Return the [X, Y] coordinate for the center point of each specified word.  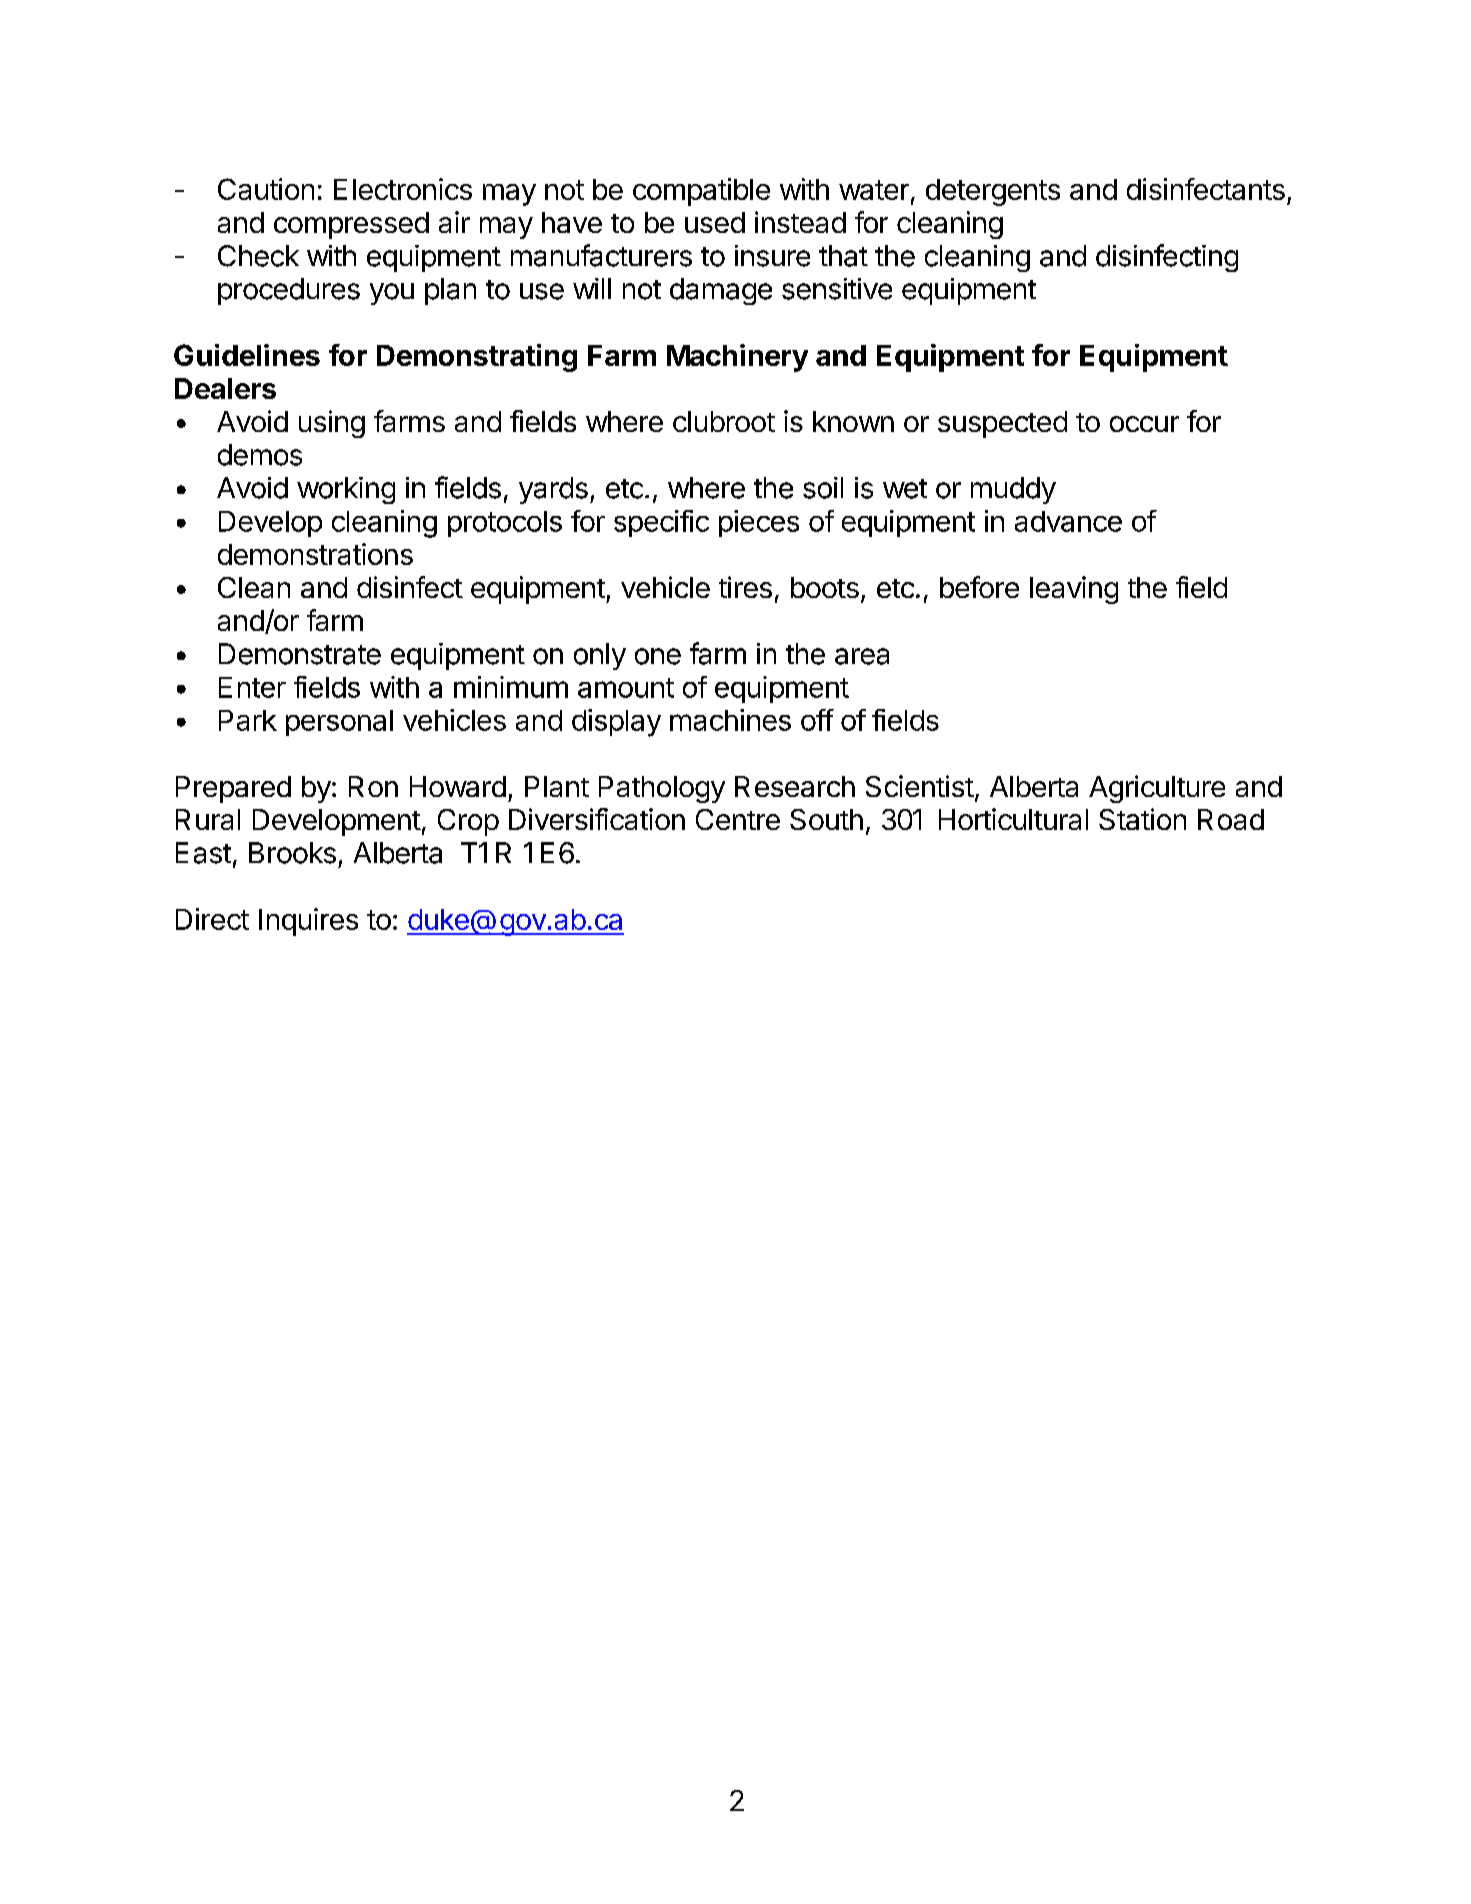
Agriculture [1157, 789]
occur [1144, 424]
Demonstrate [300, 654]
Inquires [308, 922]
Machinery [737, 358]
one [658, 656]
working [346, 490]
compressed [351, 225]
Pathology [662, 789]
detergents [993, 192]
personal [339, 723]
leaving [1074, 590]
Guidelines [247, 355]
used [715, 222]
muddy [1013, 490]
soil [823, 488]
